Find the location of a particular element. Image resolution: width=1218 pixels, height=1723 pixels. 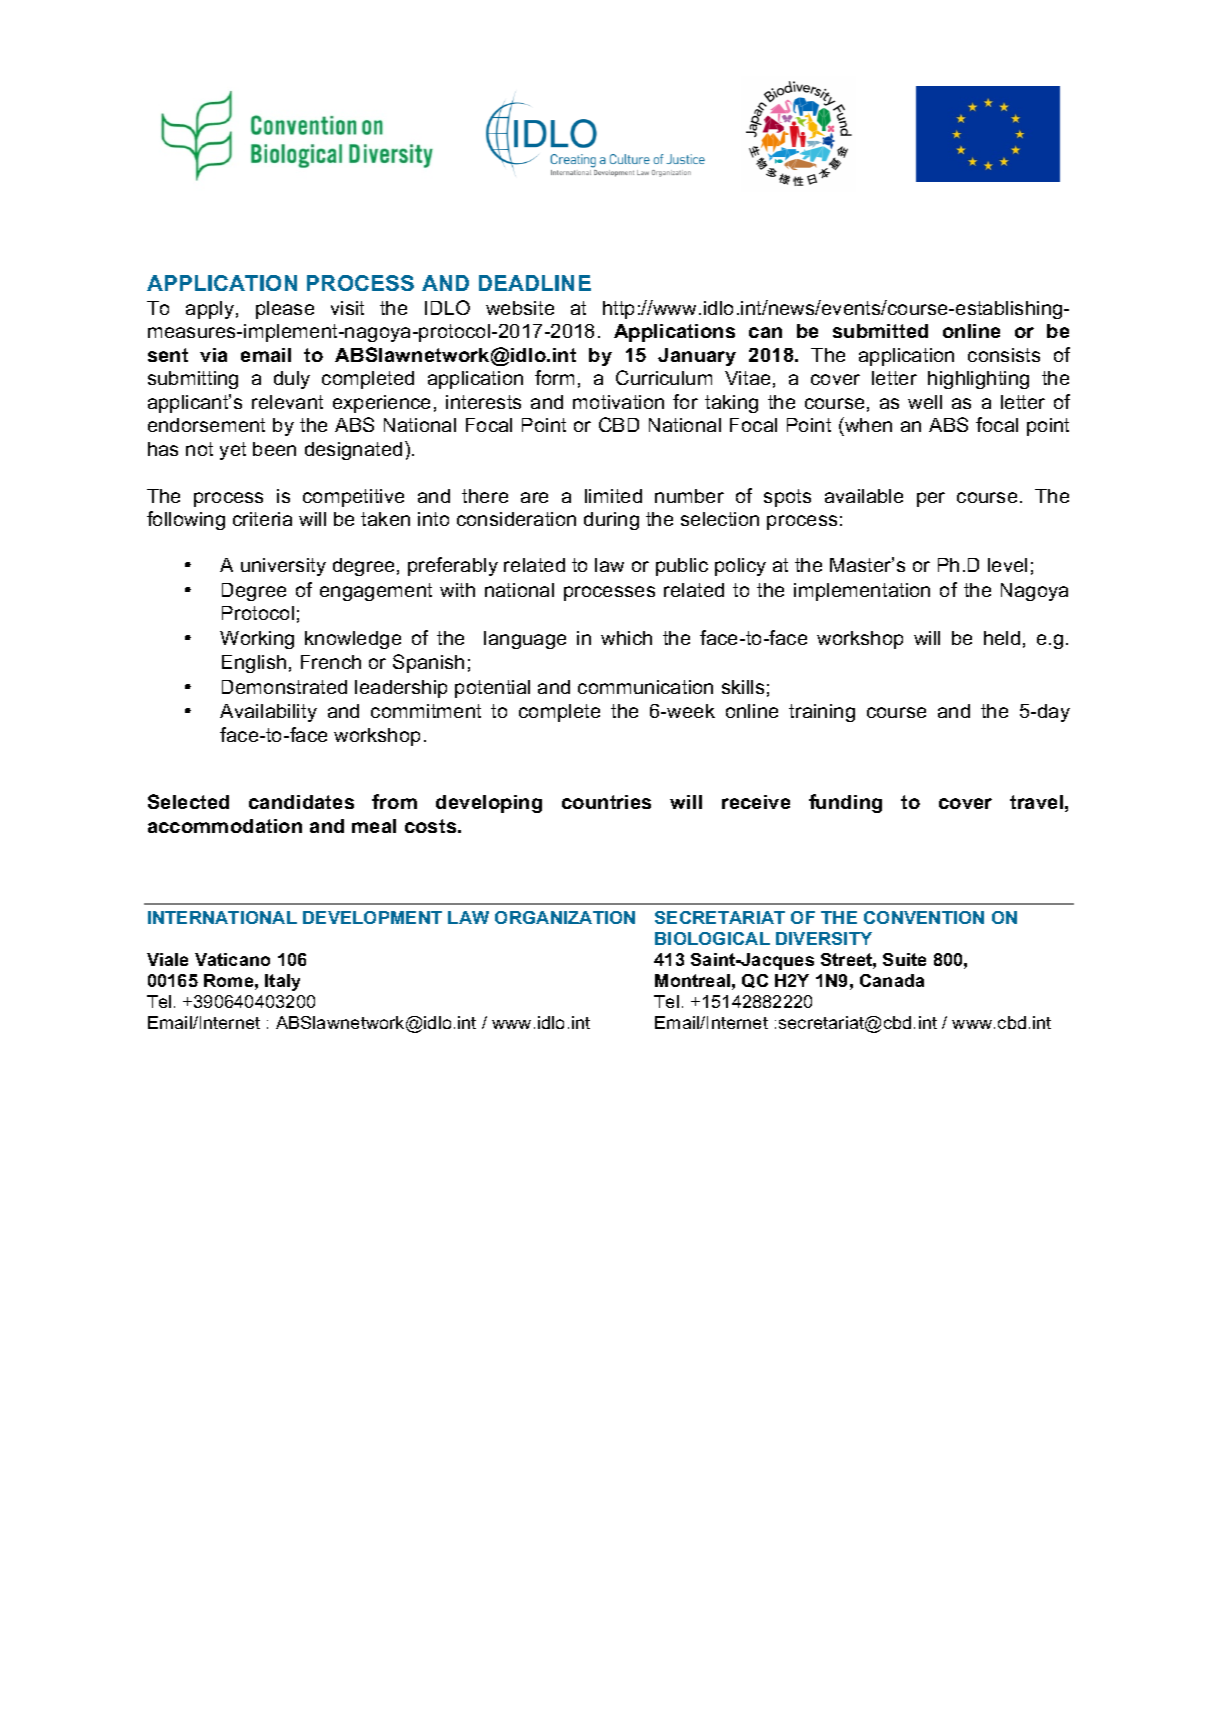

available is located at coordinates (864, 496).
